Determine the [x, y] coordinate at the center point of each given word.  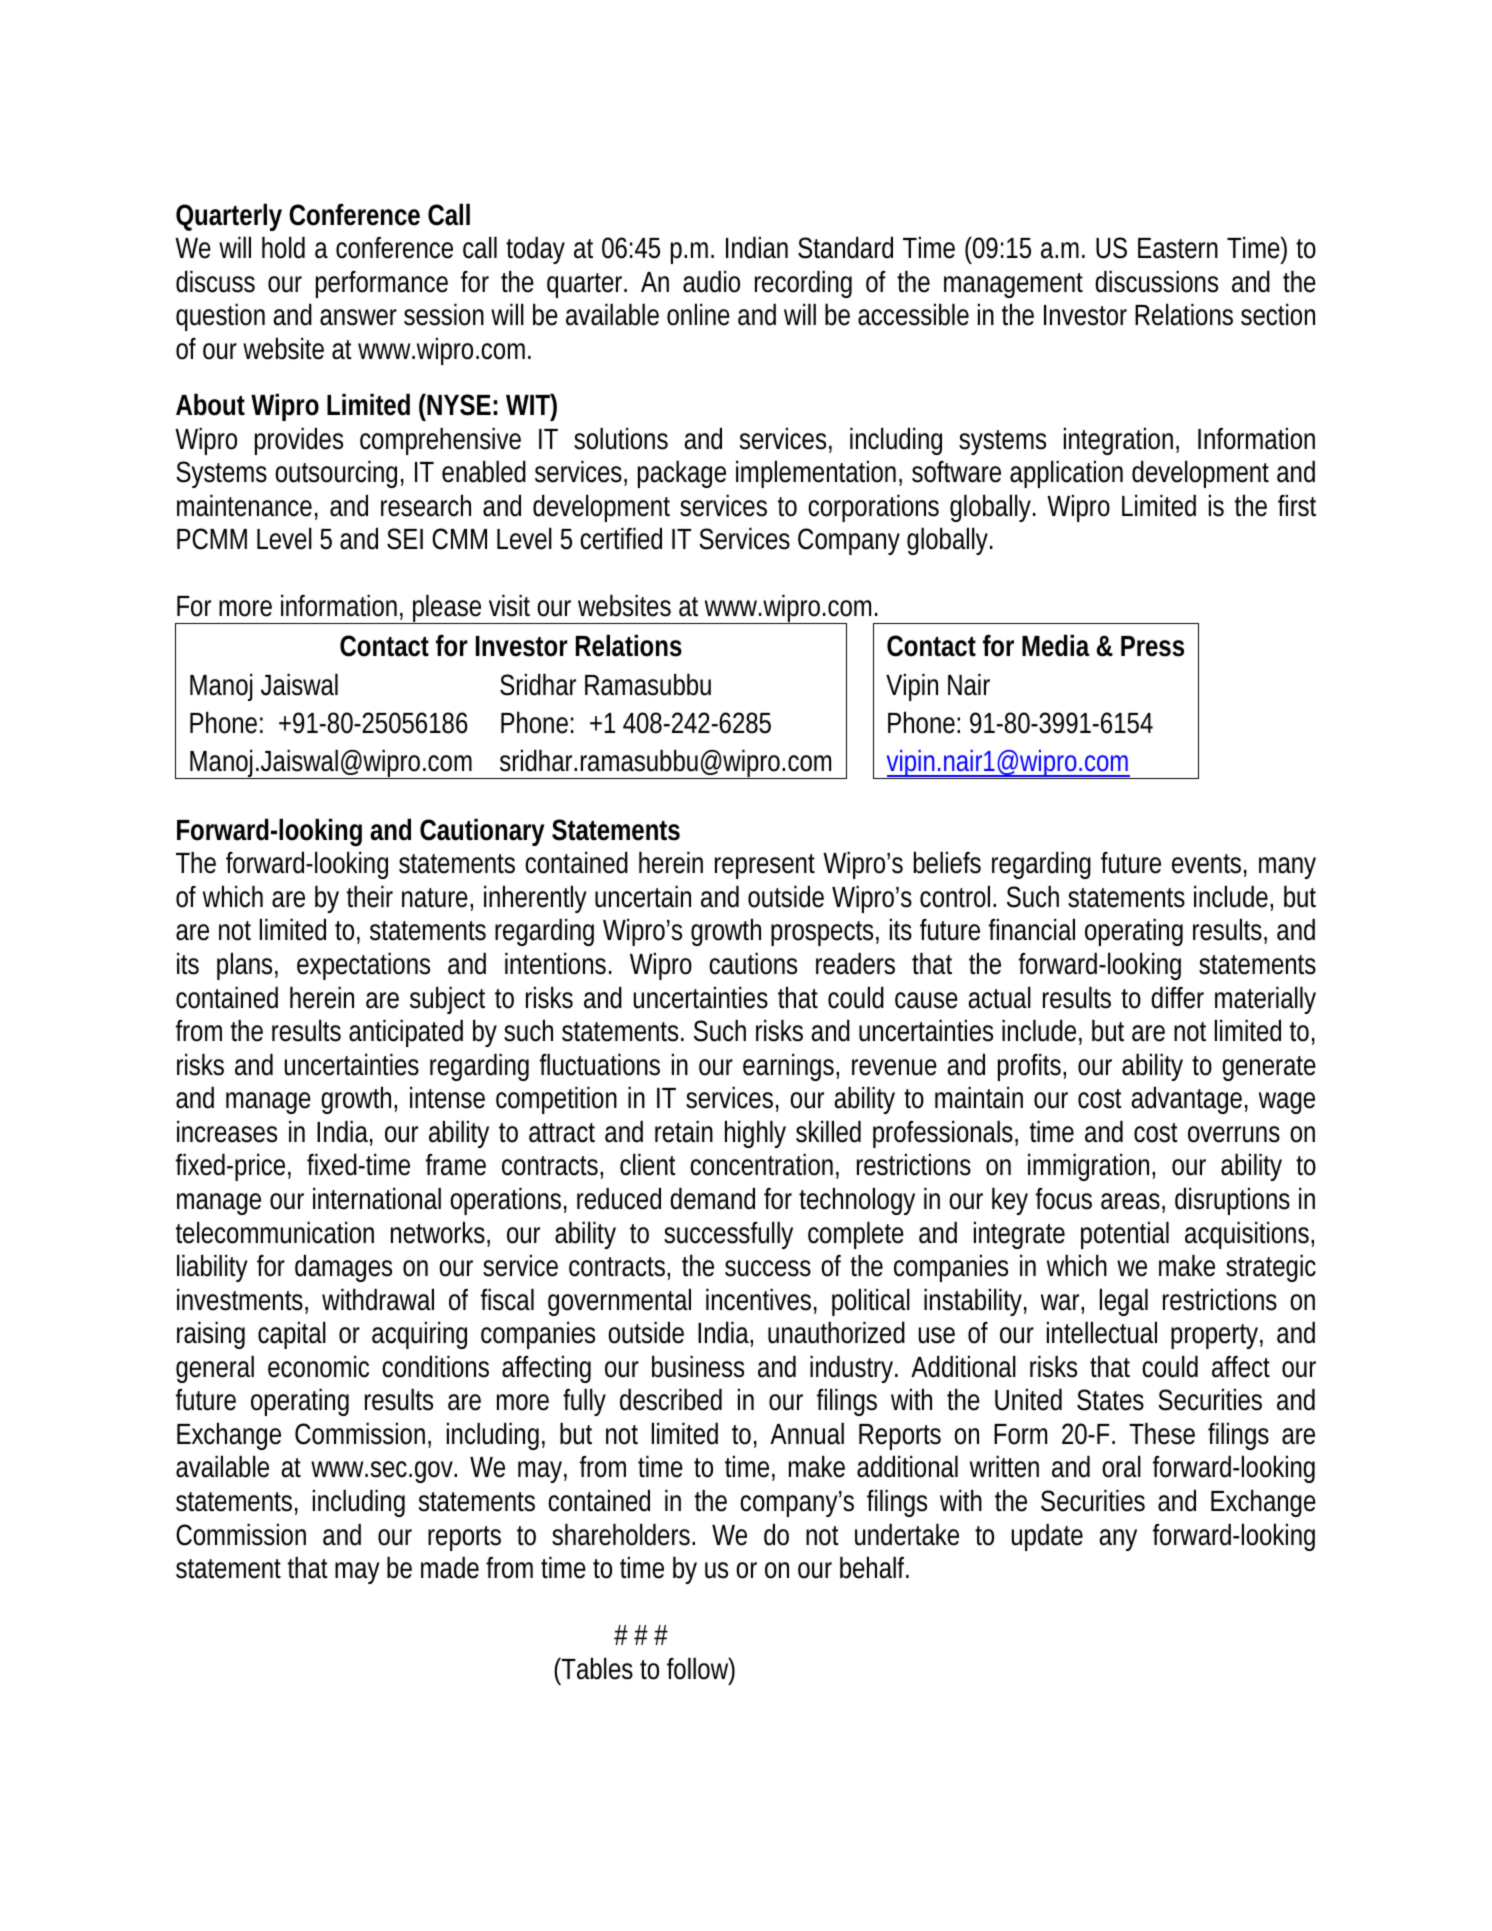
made [450, 1567]
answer [358, 317]
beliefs [947, 862]
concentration [764, 1166]
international [377, 1198]
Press [1152, 646]
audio [711, 281]
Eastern [1178, 248]
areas [1133, 1202]
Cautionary [482, 832]
